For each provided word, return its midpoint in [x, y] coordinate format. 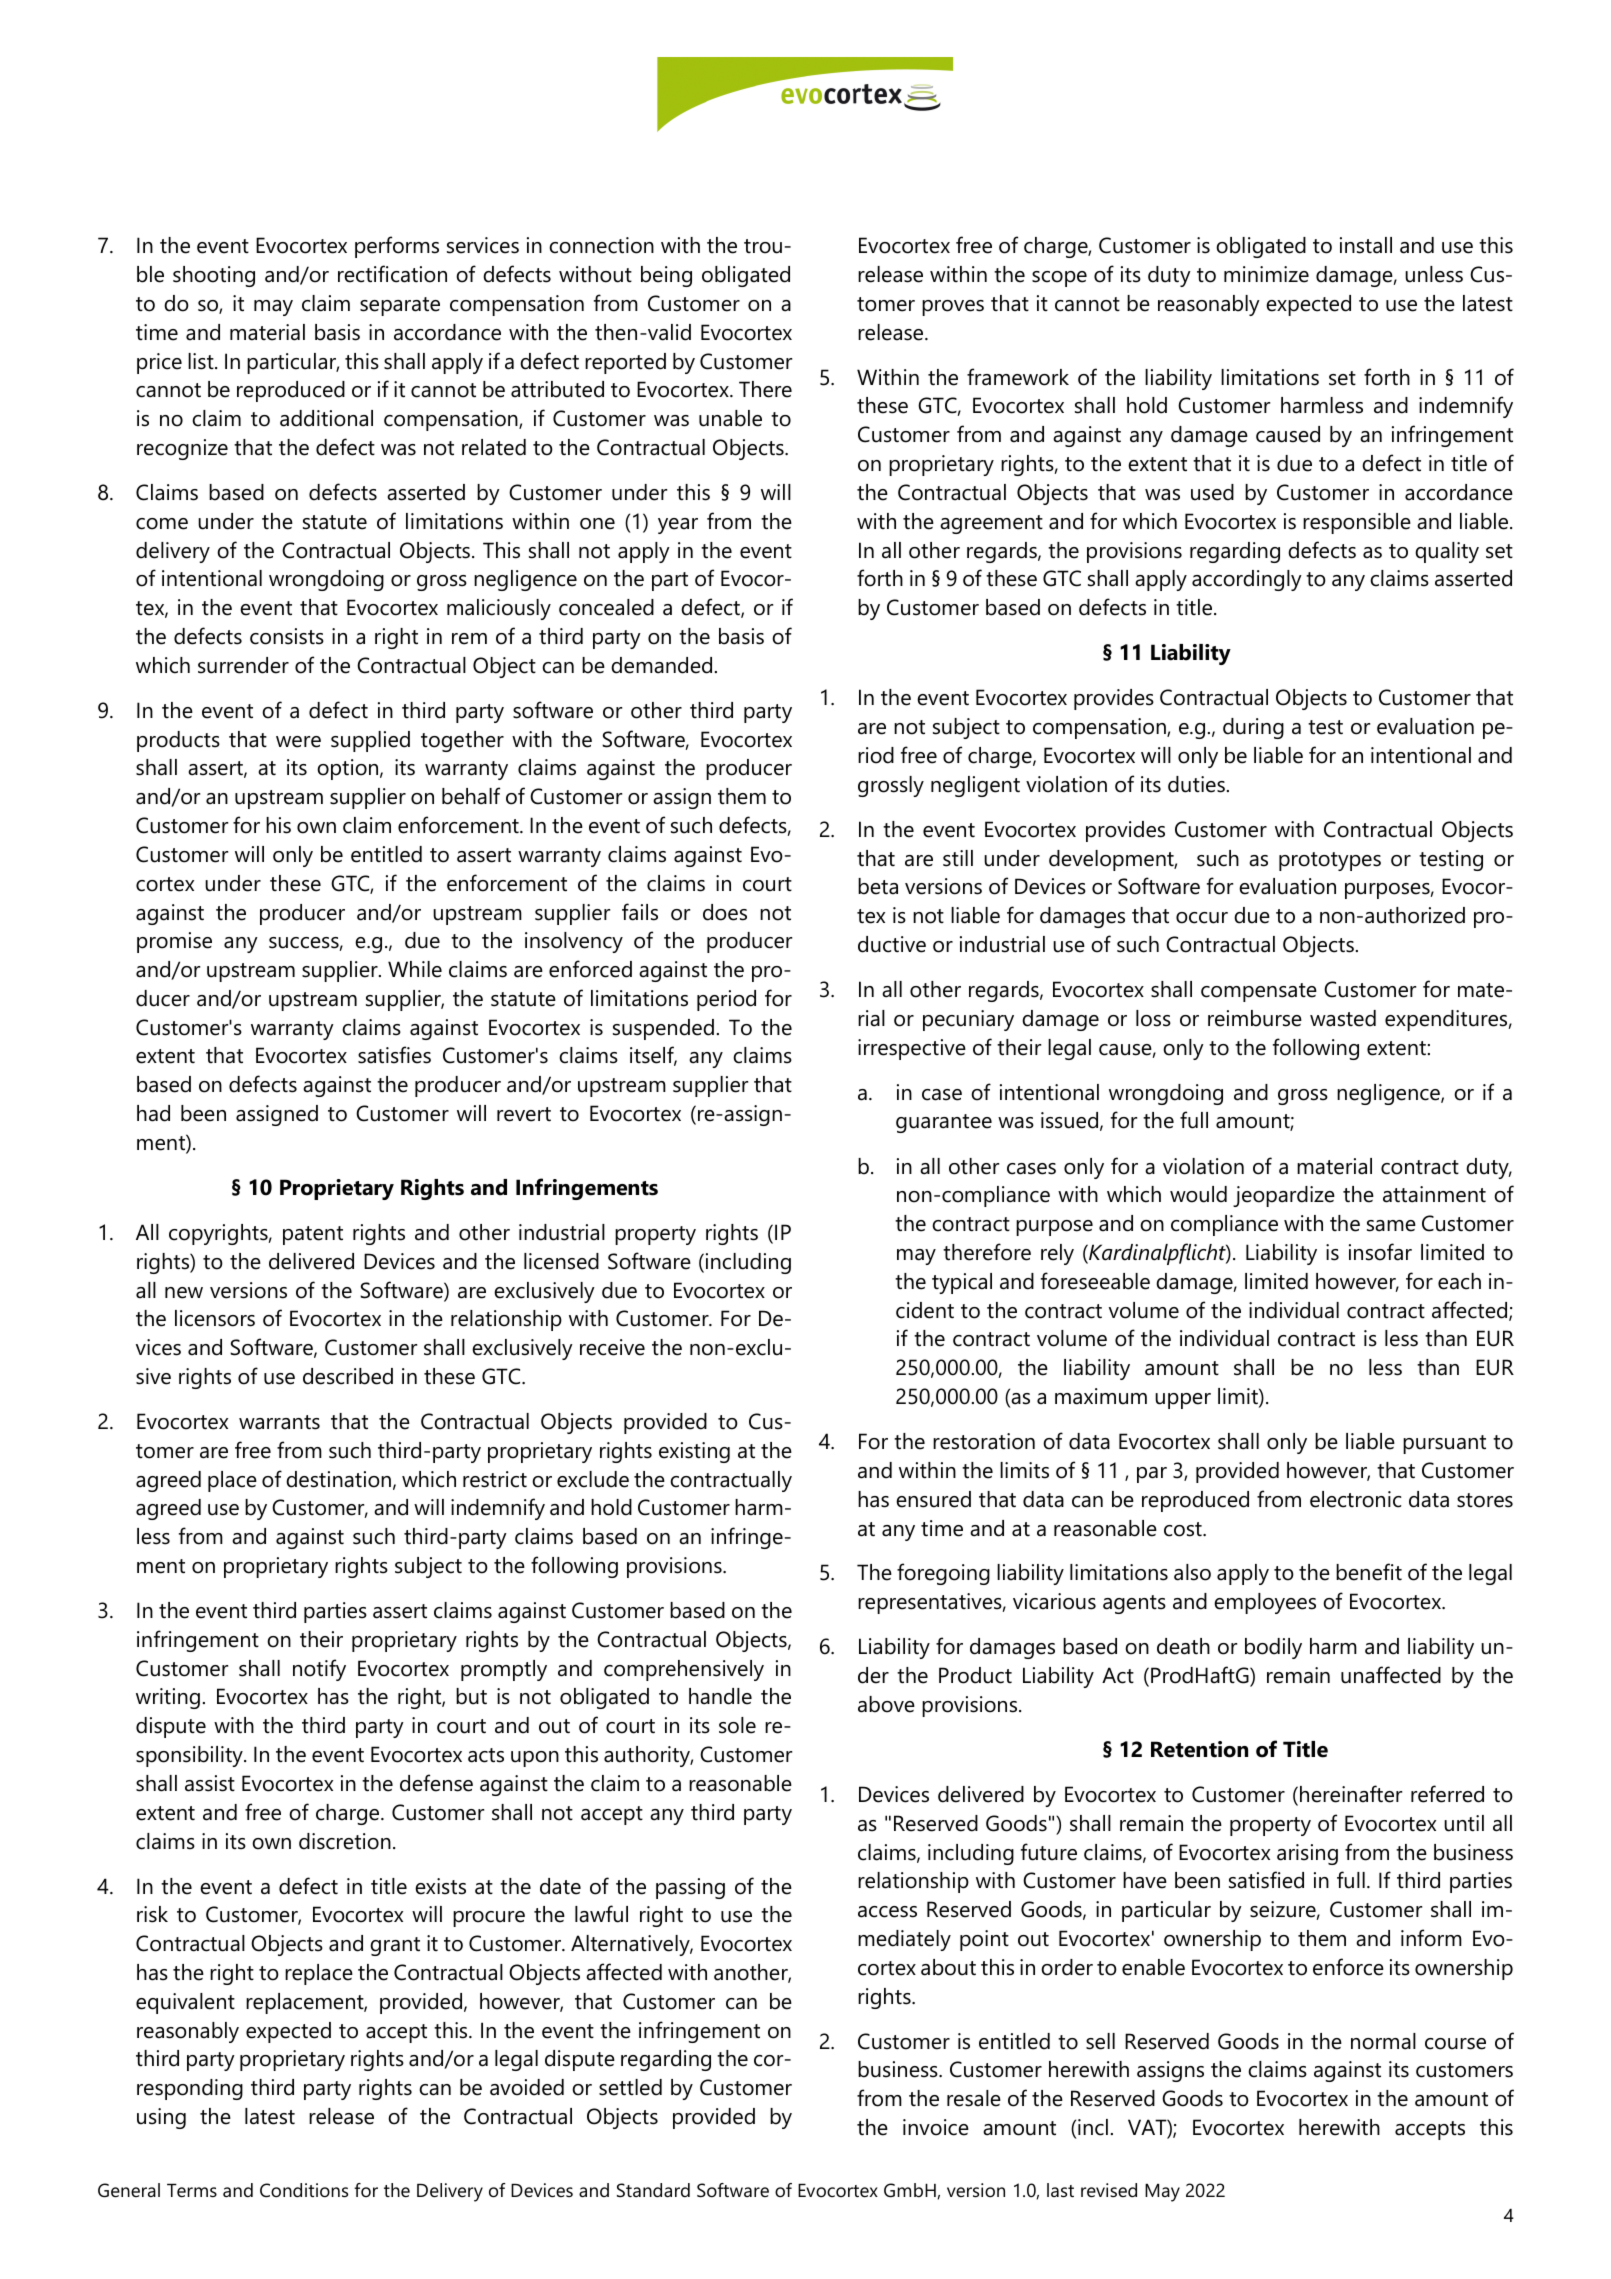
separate [400, 306]
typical [962, 1283]
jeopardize [1284, 1196]
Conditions [304, 2190]
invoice [936, 2127]
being [666, 276]
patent [313, 1235]
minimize [1266, 274]
